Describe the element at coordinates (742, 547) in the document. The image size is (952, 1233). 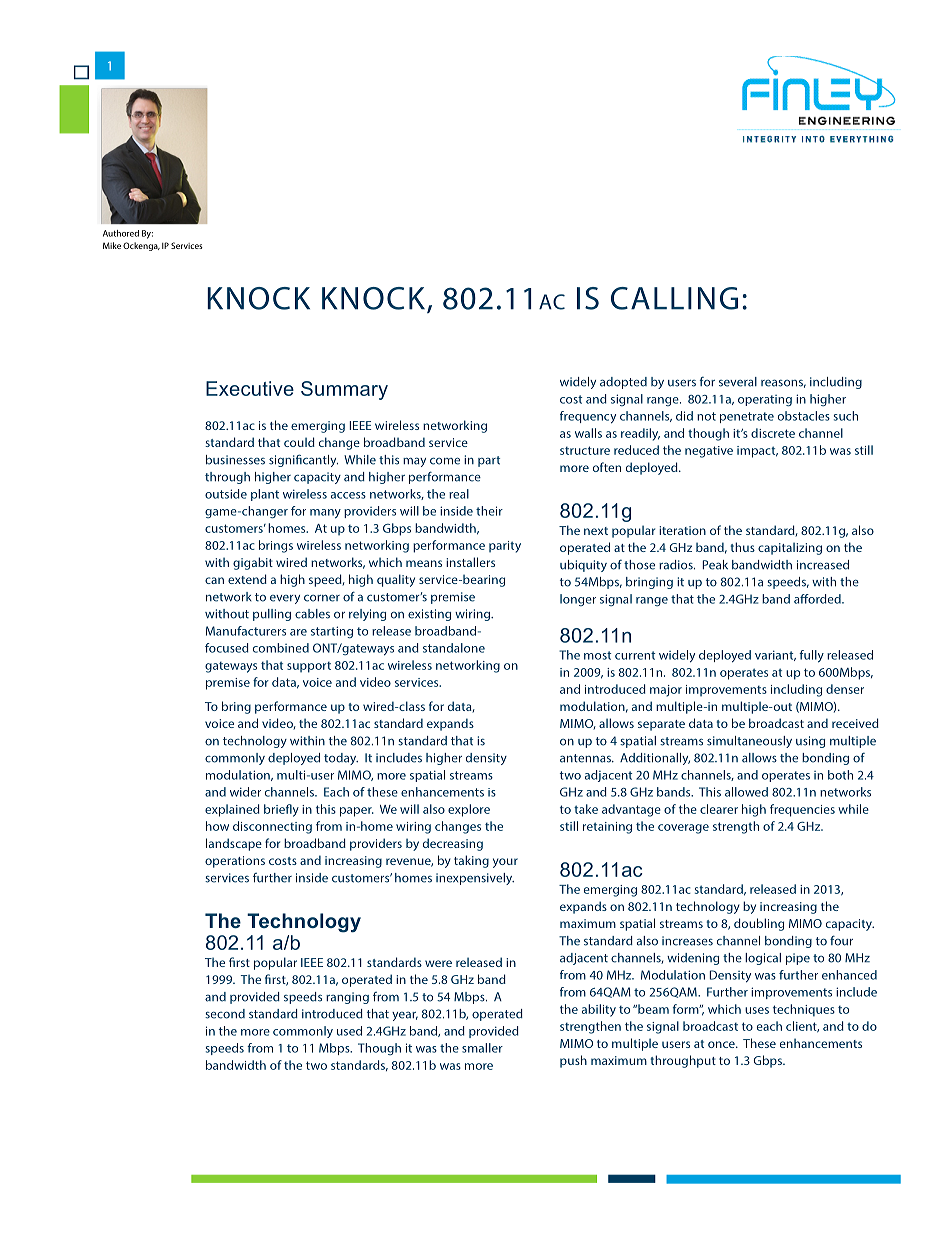
I see `thus` at that location.
